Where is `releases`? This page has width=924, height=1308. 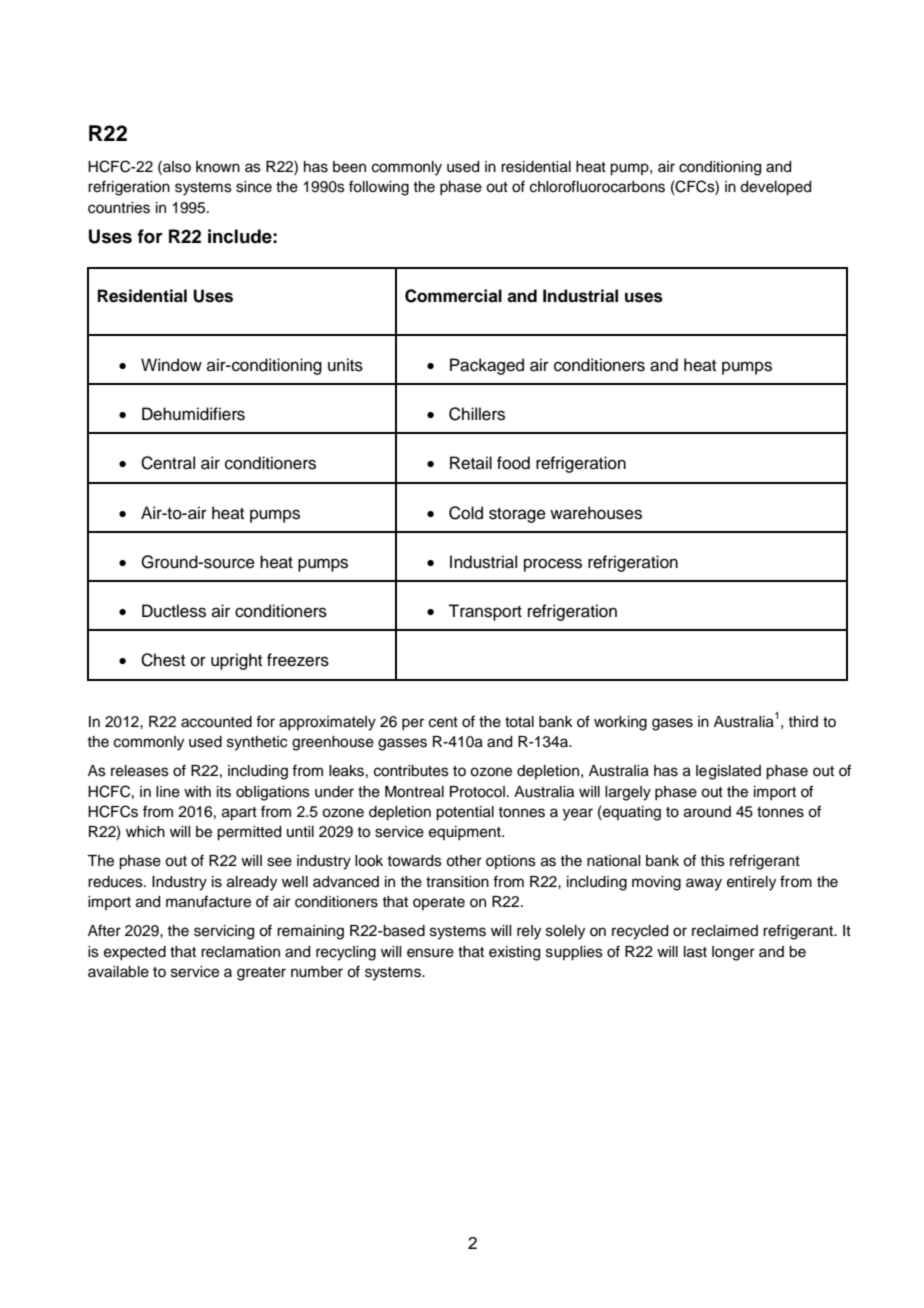
releases is located at coordinates (140, 771).
